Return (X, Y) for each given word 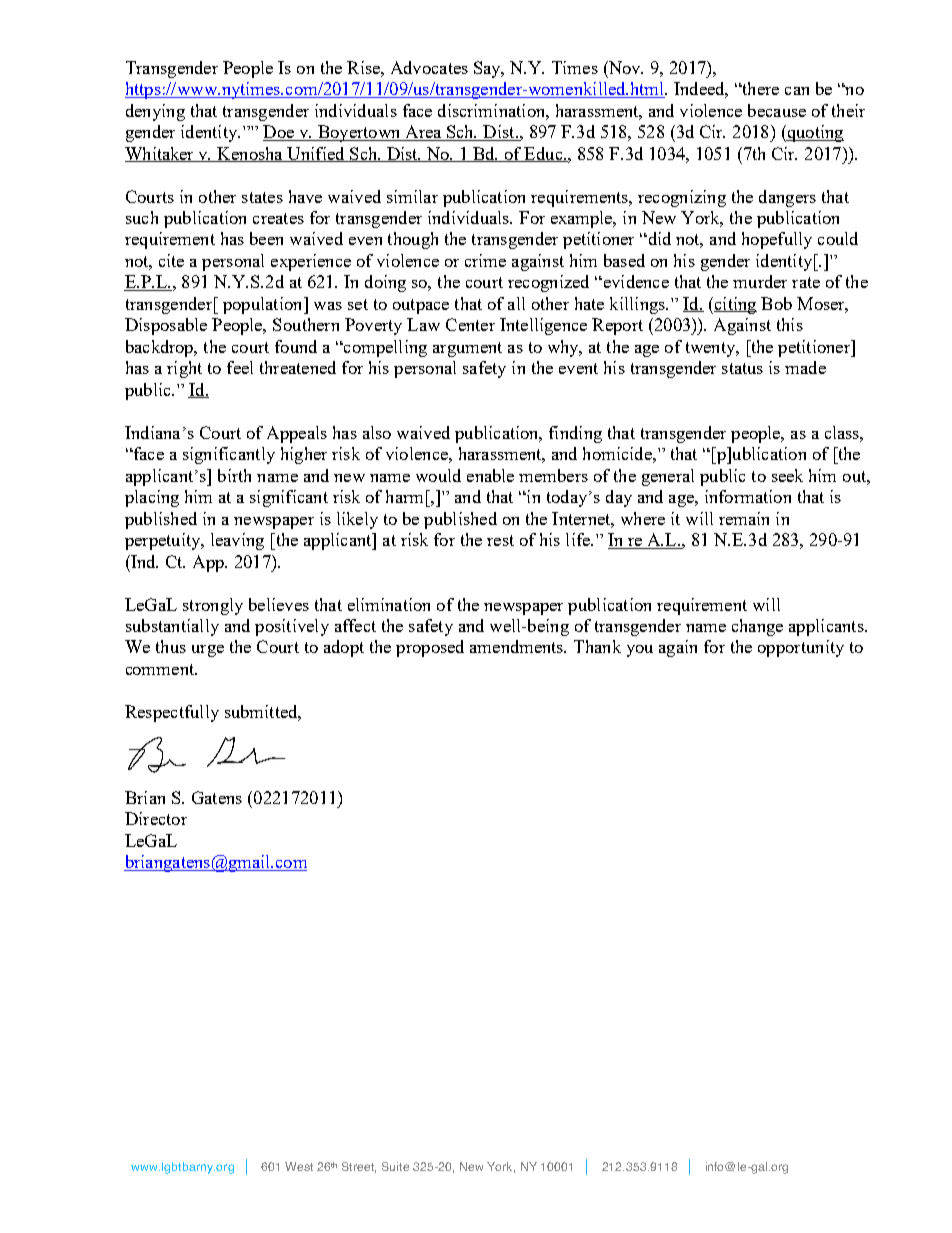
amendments (518, 646)
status (742, 368)
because (777, 110)
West (299, 1166)
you (640, 651)
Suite (395, 1166)
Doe (279, 133)
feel (240, 367)
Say (488, 69)
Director (156, 818)
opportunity (801, 648)
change (757, 627)
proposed (430, 648)
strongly (213, 606)
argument (467, 349)
